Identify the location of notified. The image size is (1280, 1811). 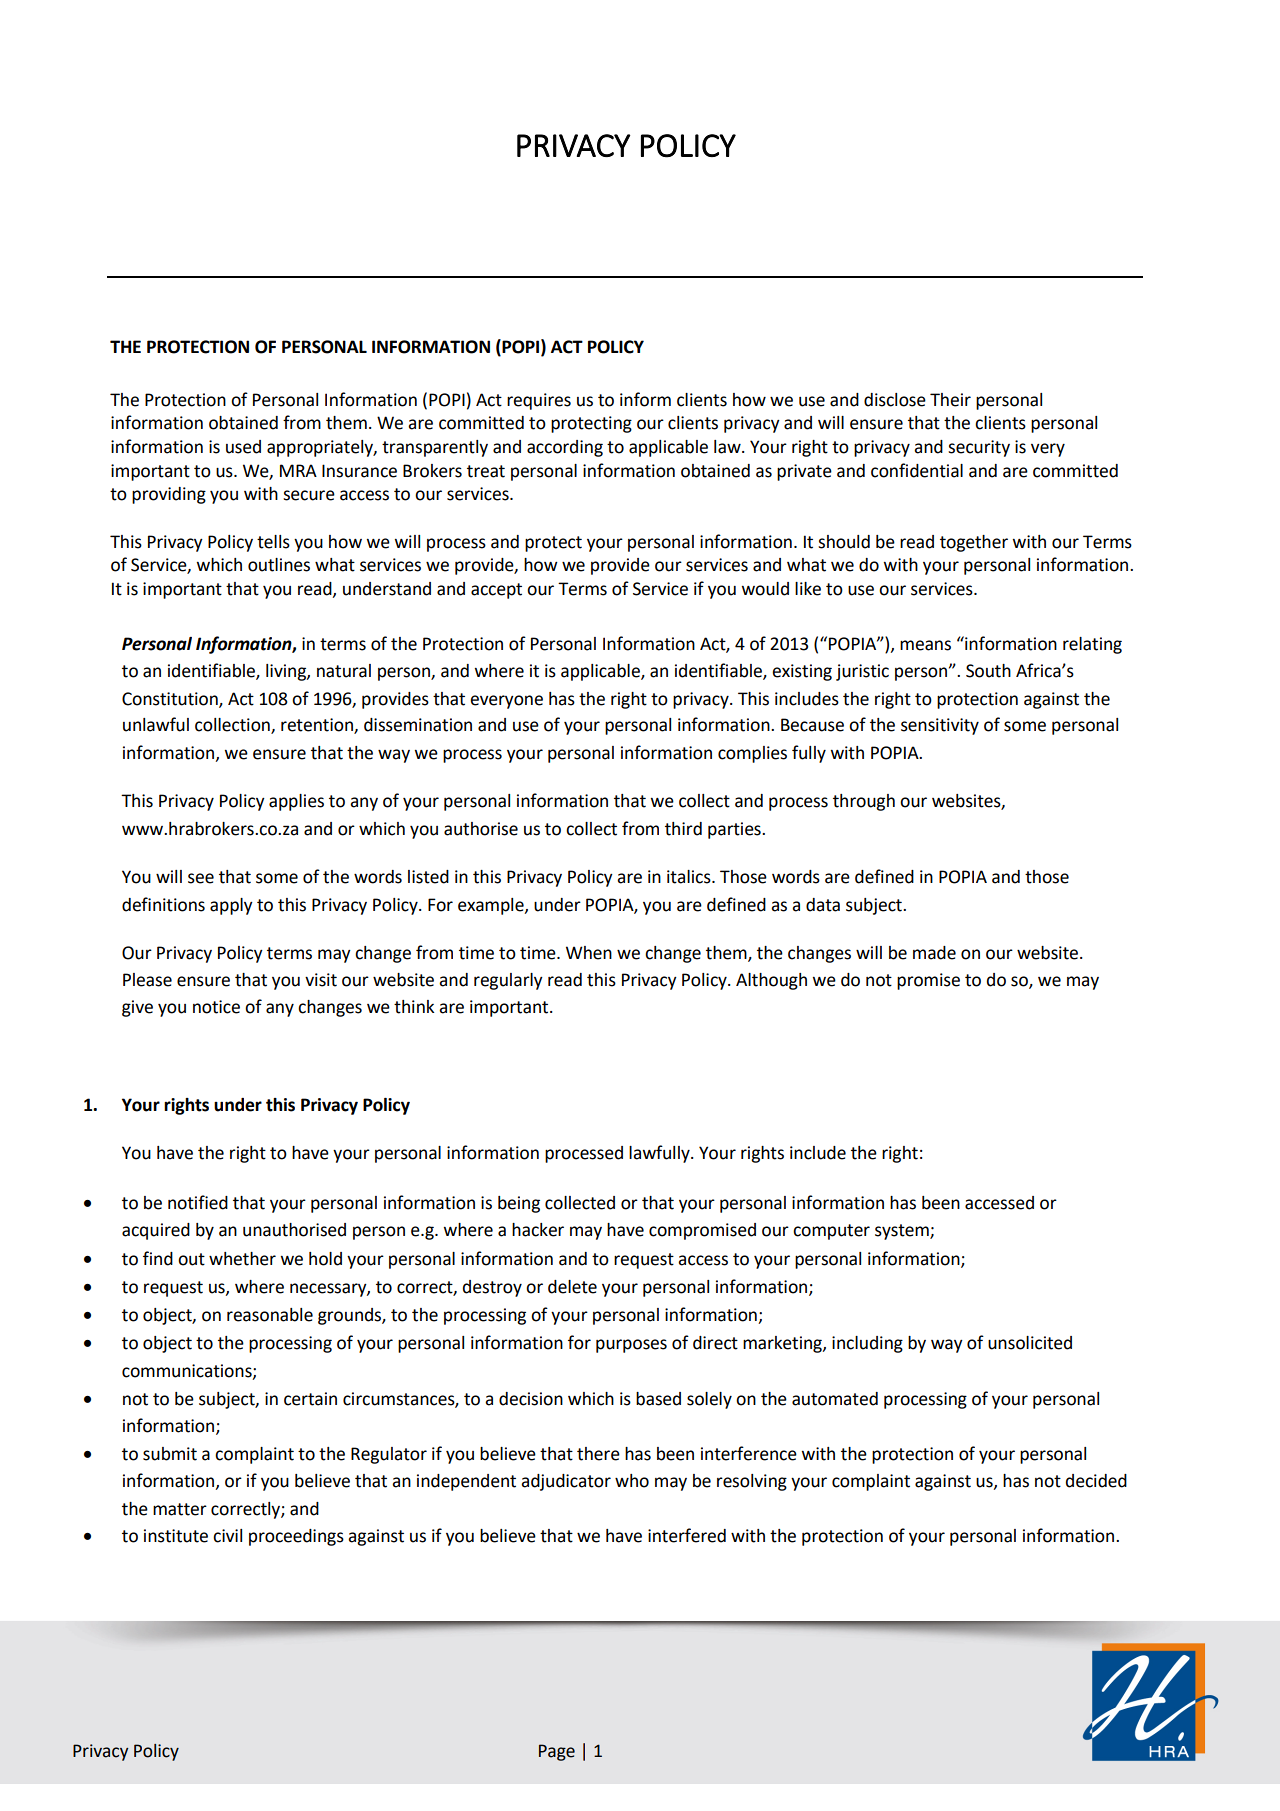
(198, 1202).
